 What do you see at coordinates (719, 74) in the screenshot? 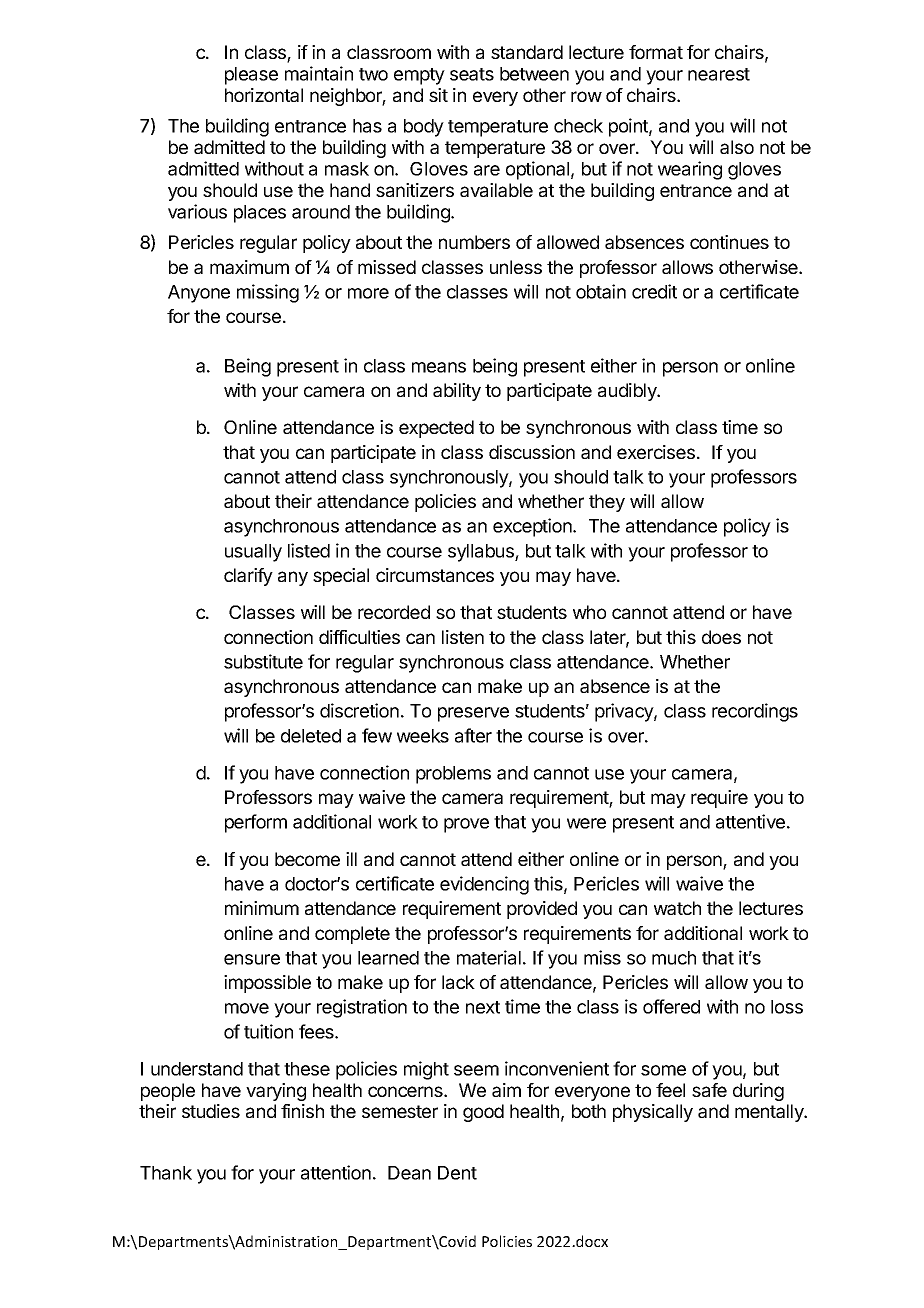
I see `nearest` at bounding box center [719, 74].
